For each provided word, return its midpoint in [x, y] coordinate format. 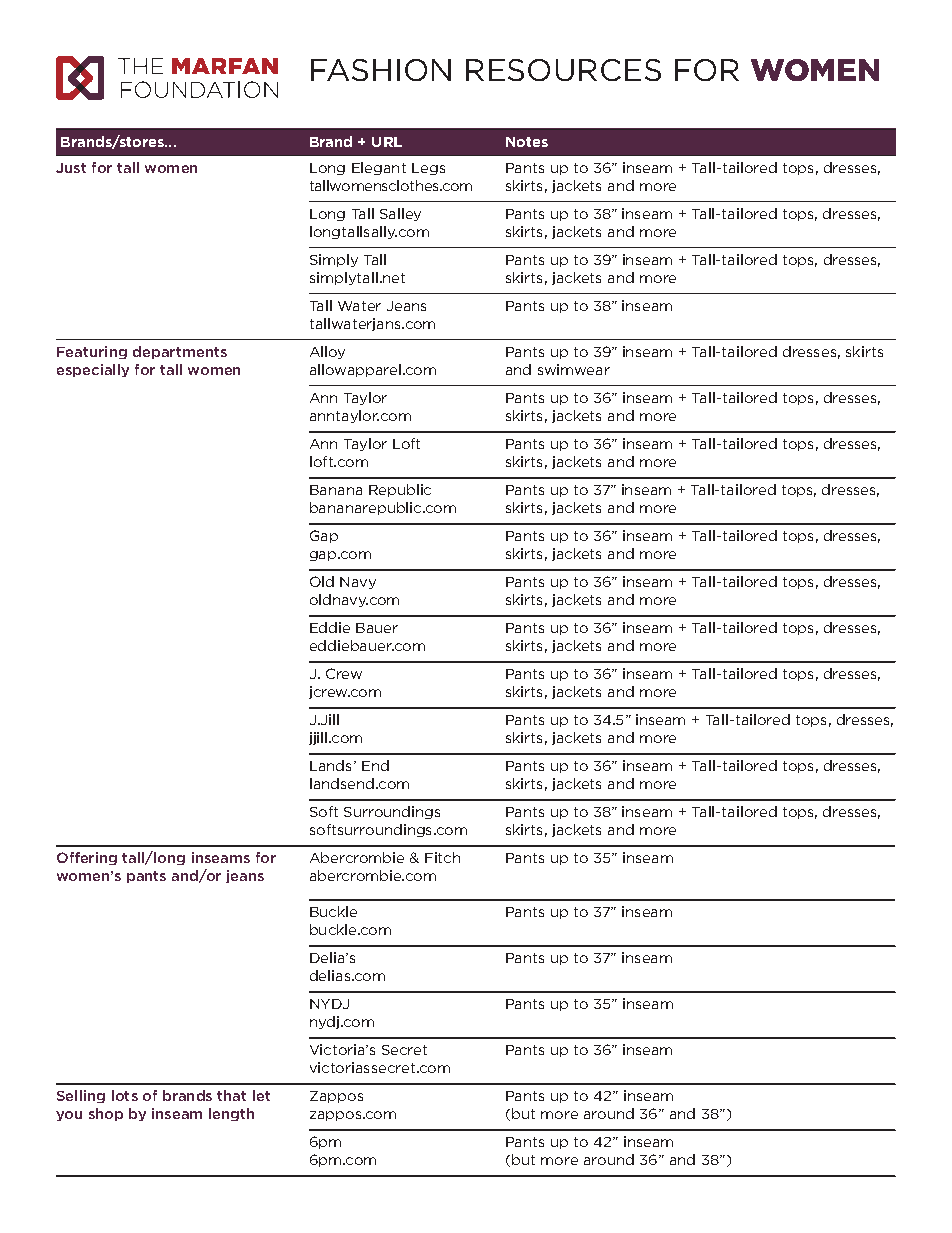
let [261, 1095]
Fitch [442, 857]
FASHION [381, 70]
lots [125, 1095]
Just [71, 168]
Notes [527, 142]
